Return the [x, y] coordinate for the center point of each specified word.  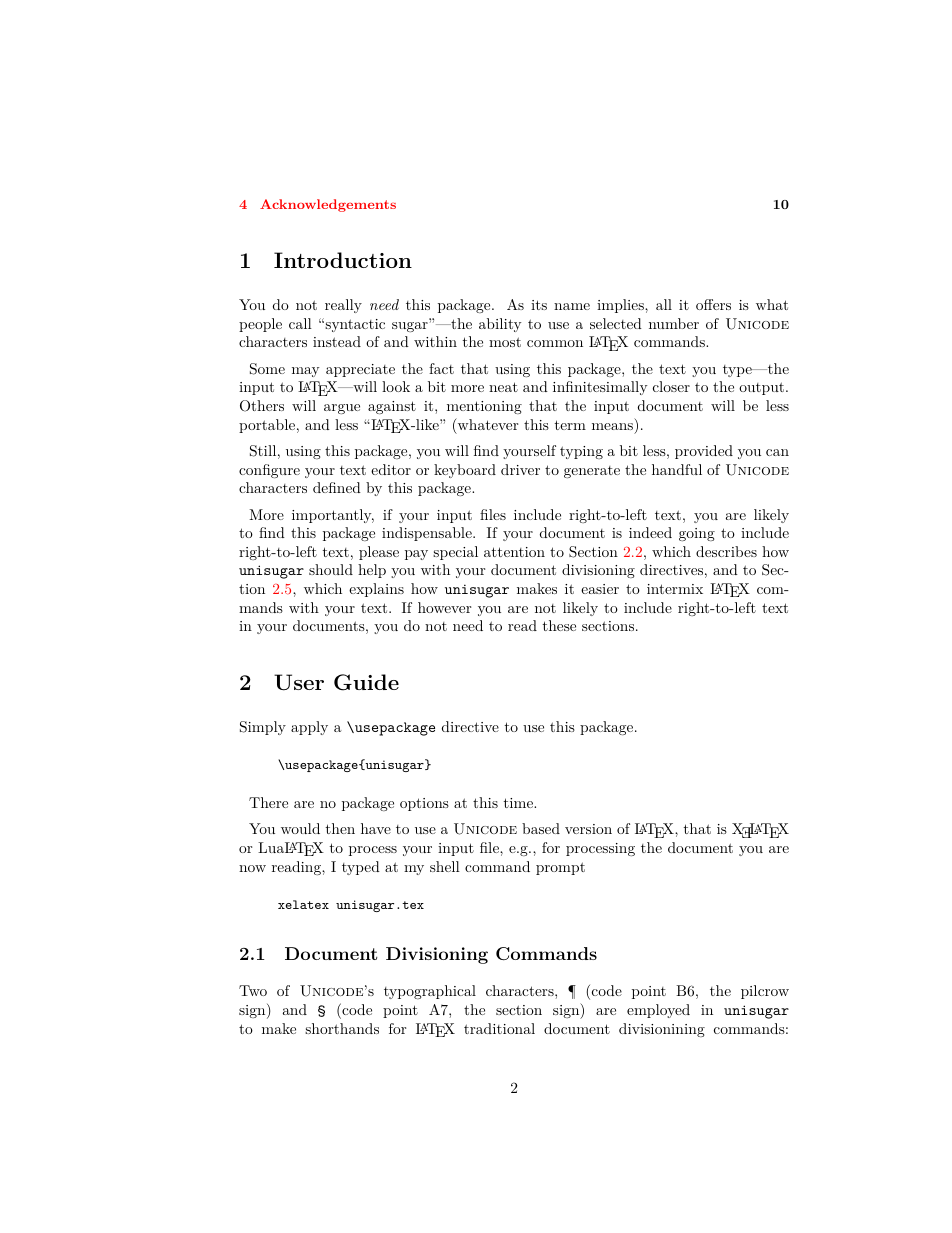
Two [253, 990]
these [559, 625]
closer [671, 386]
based [541, 828]
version [588, 829]
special [455, 553]
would [300, 828]
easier [600, 589]
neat [503, 387]
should [331, 569]
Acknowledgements [328, 205]
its [539, 305]
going [697, 534]
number [674, 323]
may [306, 372]
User [299, 682]
